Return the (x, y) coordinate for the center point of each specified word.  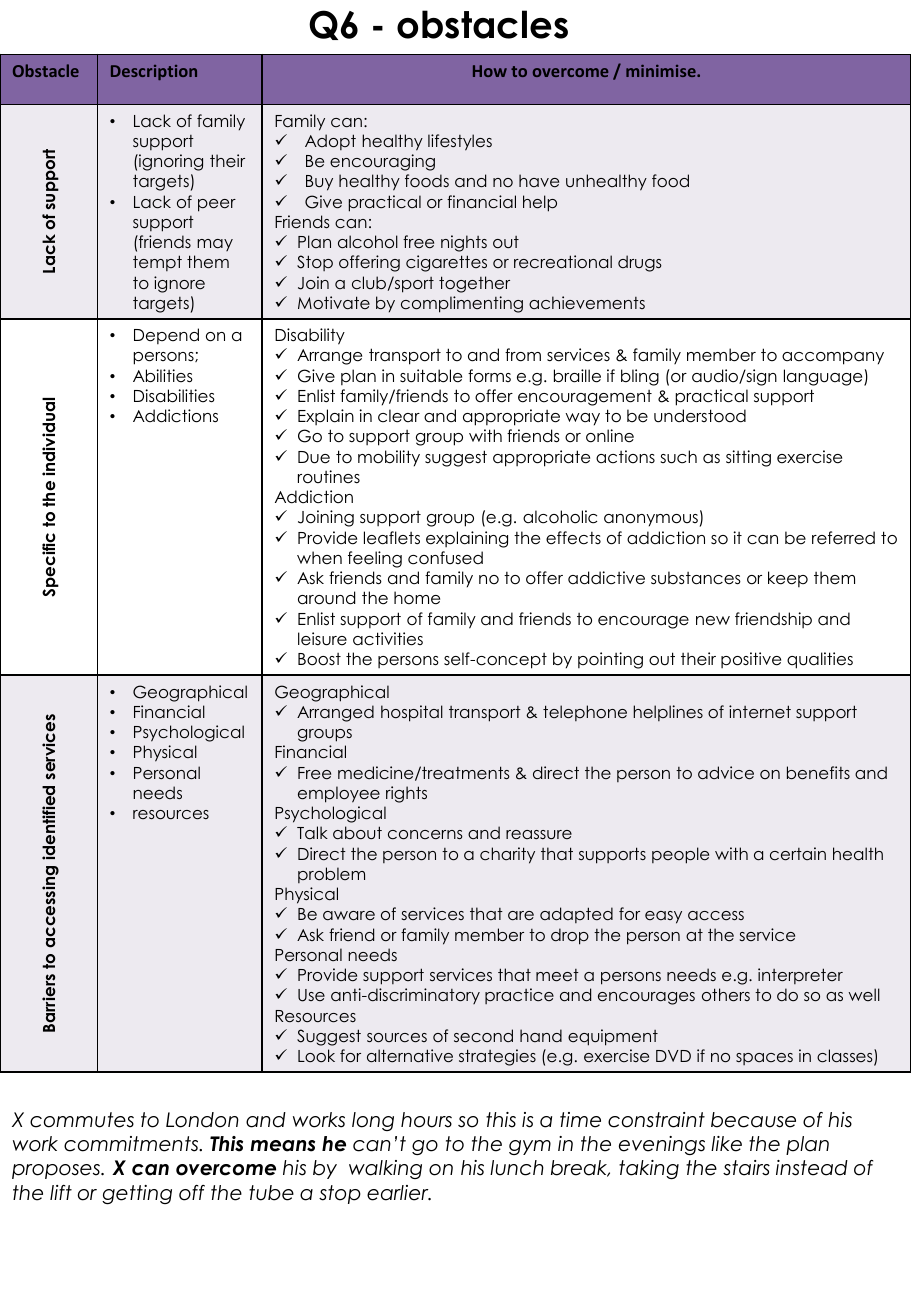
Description (154, 72)
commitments (132, 1144)
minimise (662, 71)
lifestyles (460, 142)
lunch (517, 1168)
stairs (746, 1168)
